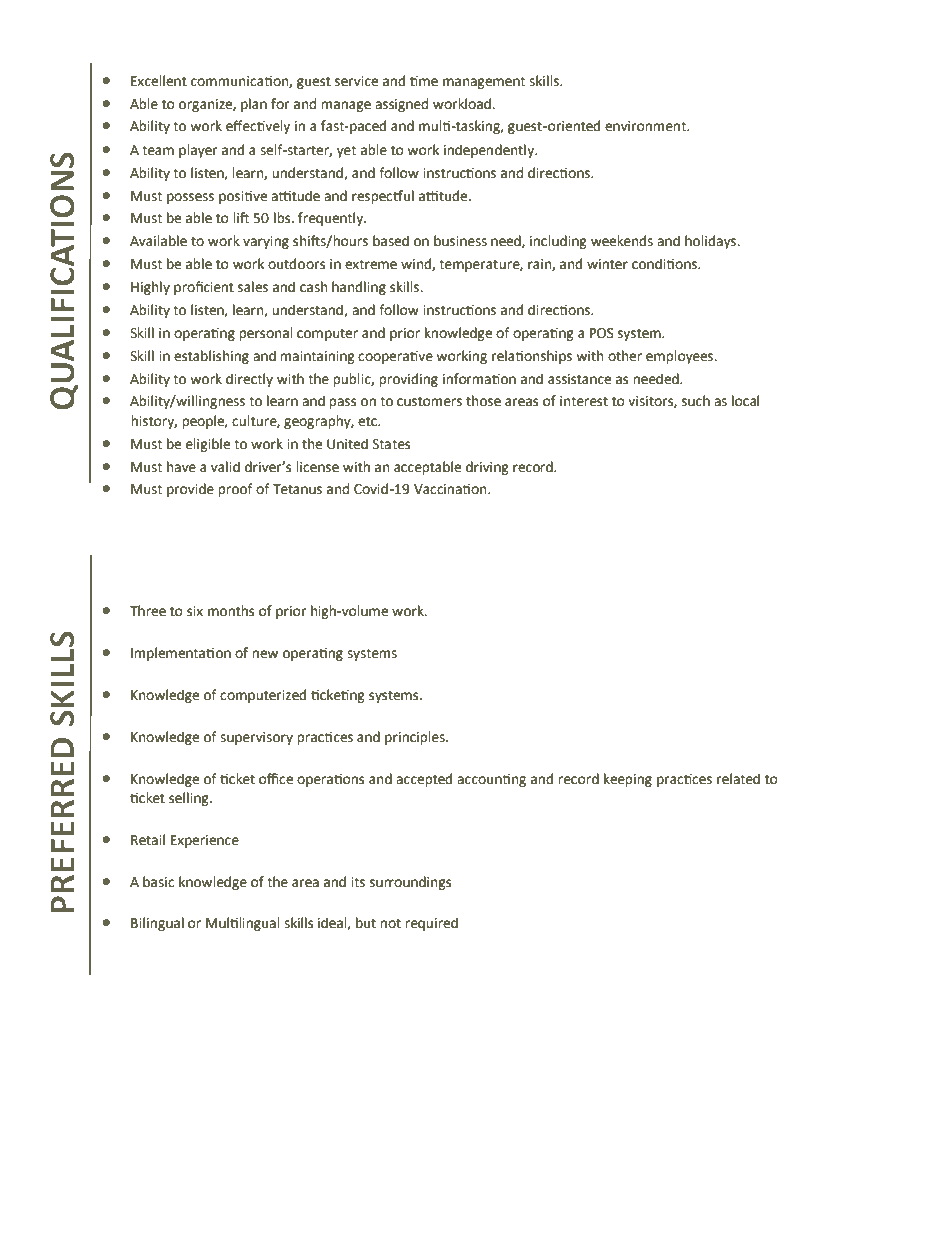 This screenshot has height=1233, width=952. Describe the element at coordinates (451, 489) in the screenshot. I see `Vaccination` at that location.
